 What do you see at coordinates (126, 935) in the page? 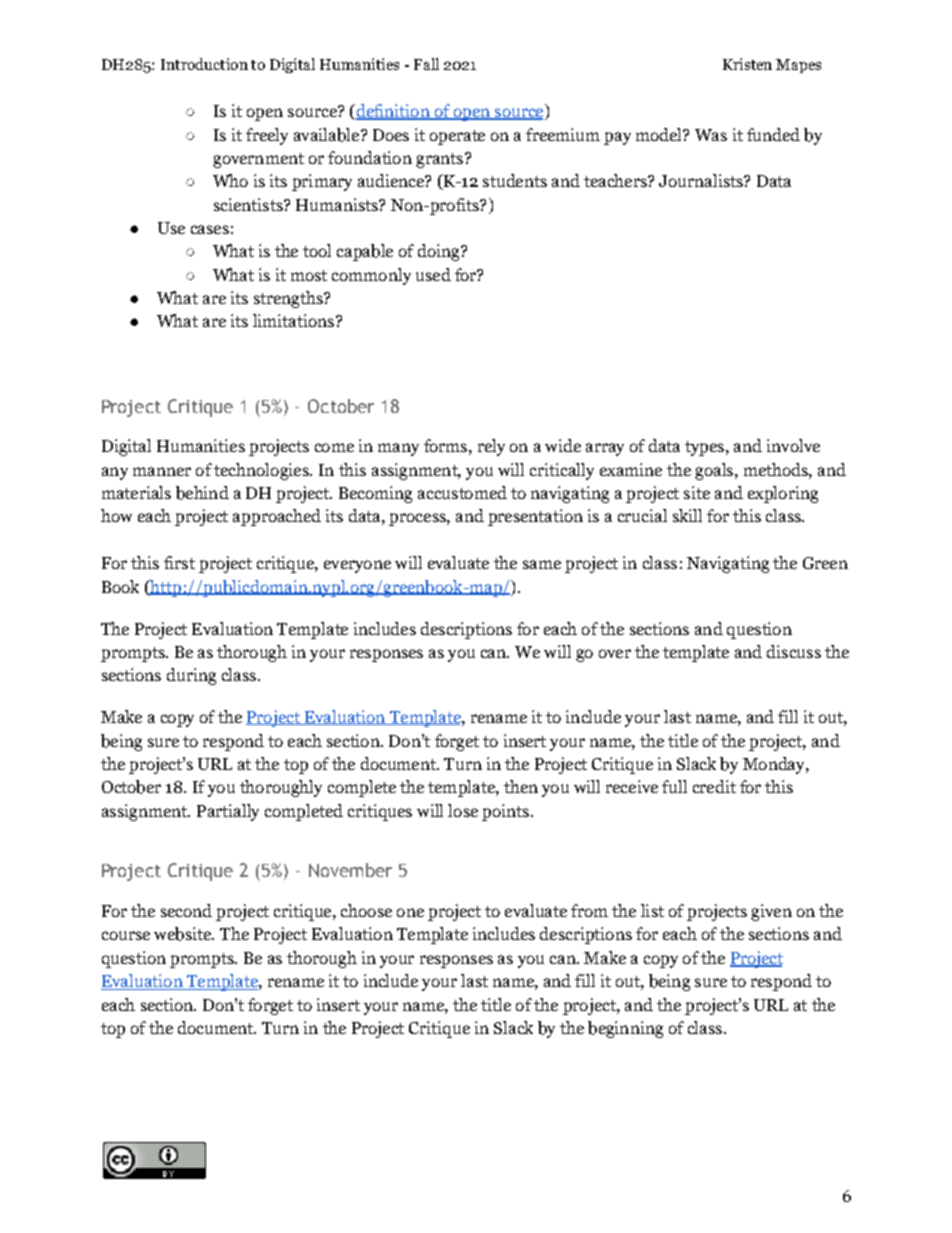
I see `course` at bounding box center [126, 935].
